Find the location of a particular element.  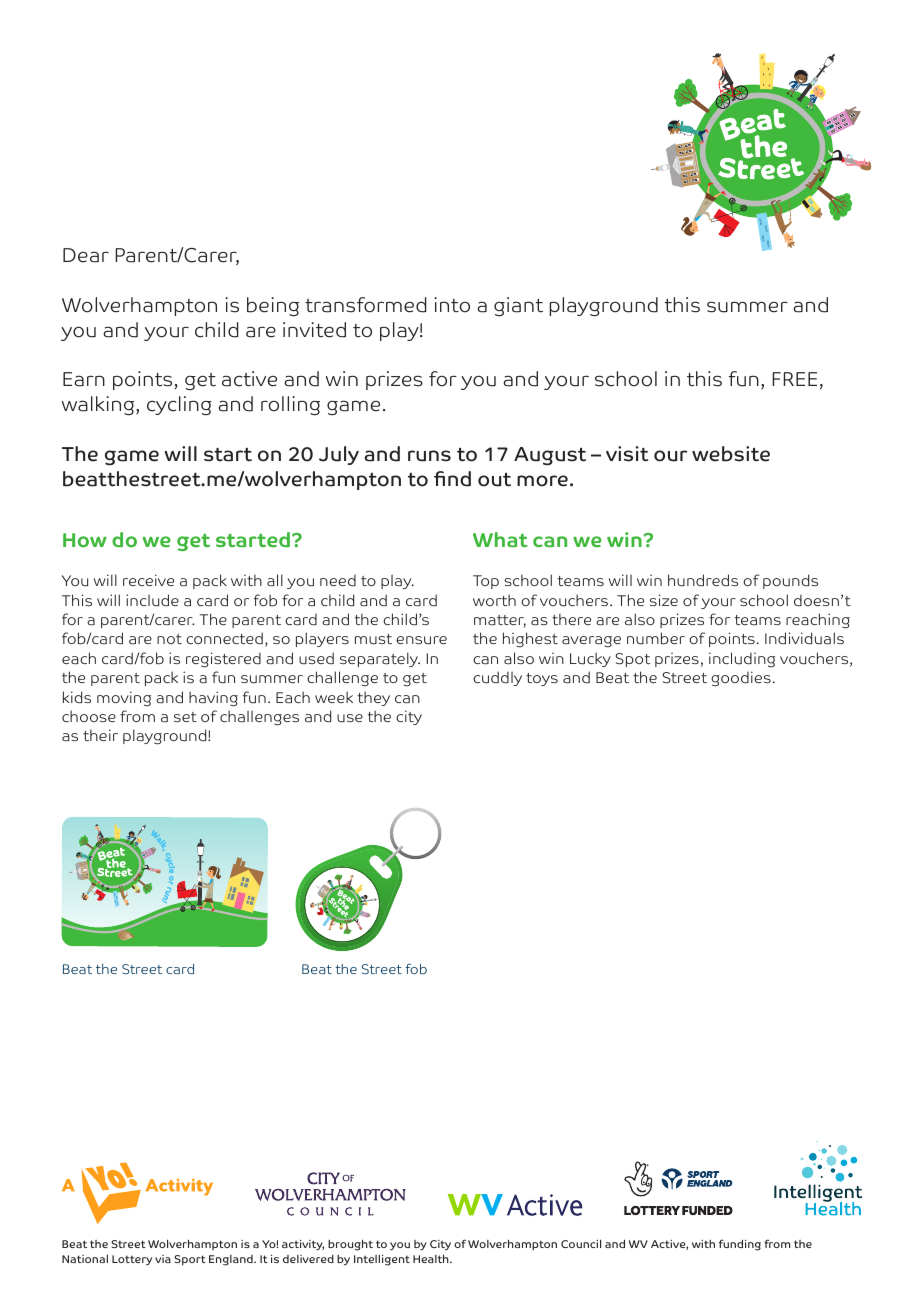

goodies is located at coordinates (741, 679).
